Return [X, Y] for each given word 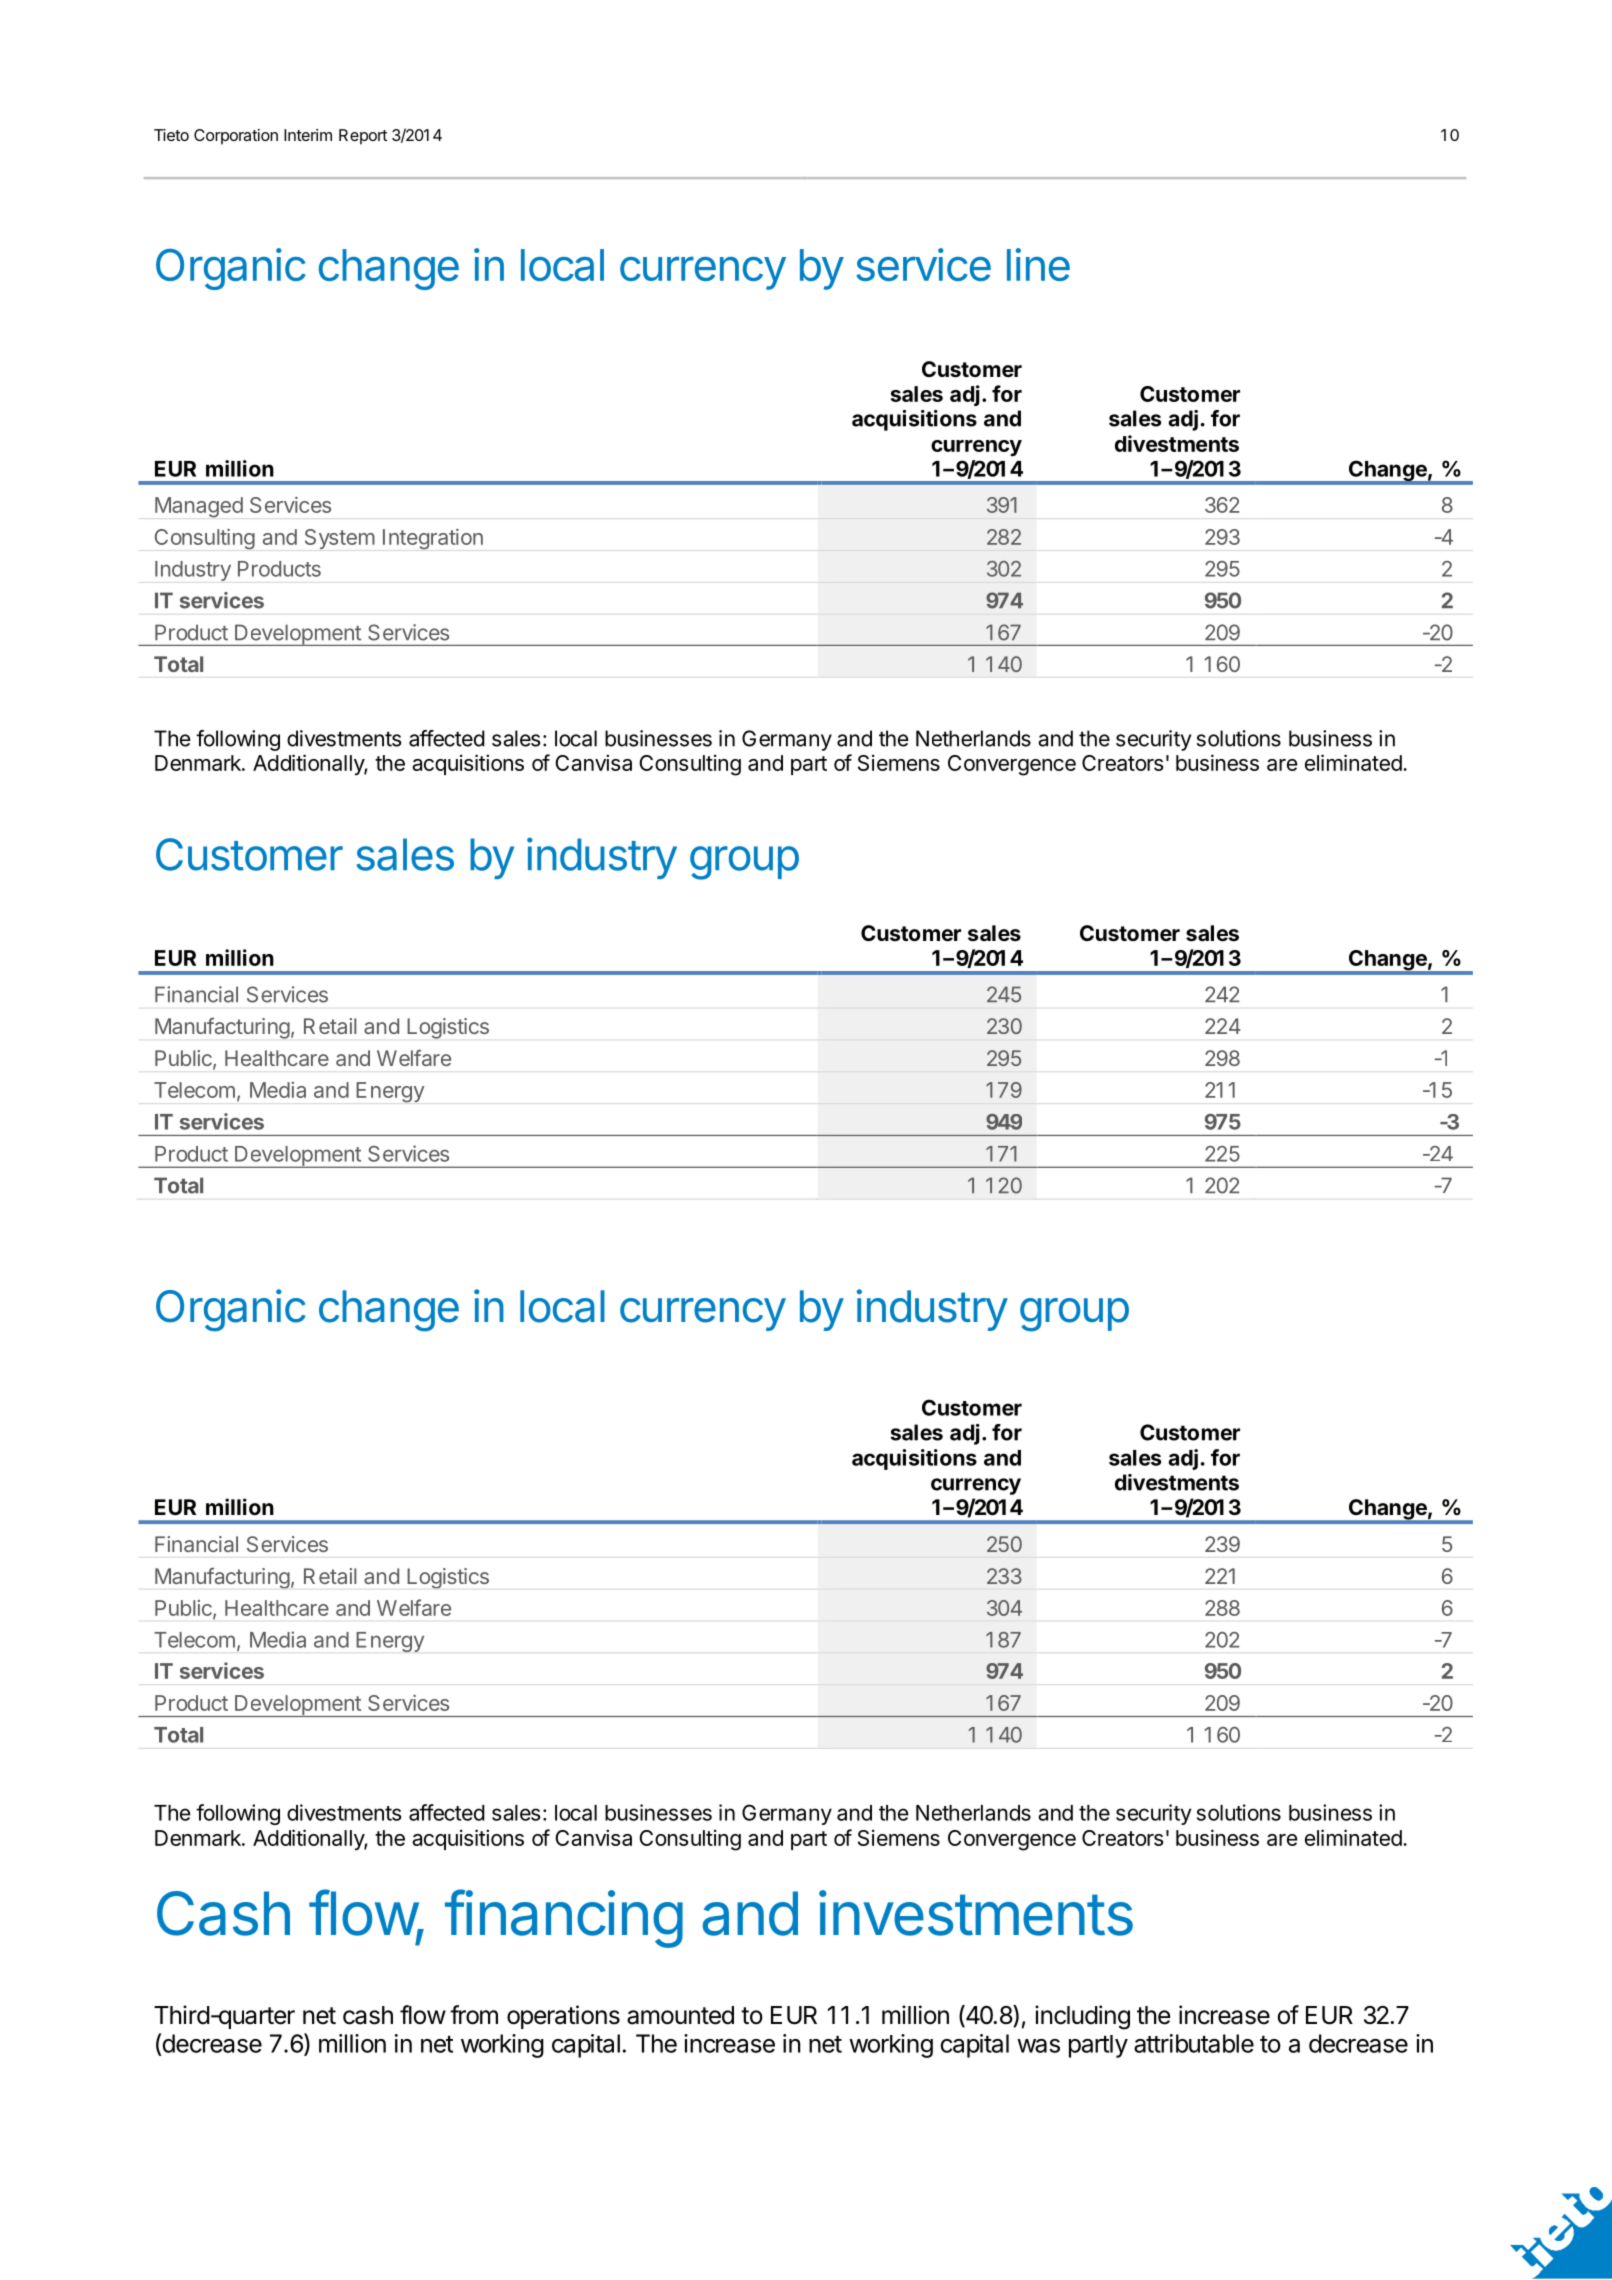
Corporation [236, 137]
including [1082, 2017]
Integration [433, 539]
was [1038, 2046]
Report [363, 137]
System [340, 539]
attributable [1194, 2043]
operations [563, 2017]
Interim [308, 135]
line [1038, 264]
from [474, 2015]
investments [976, 1913]
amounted [680, 2015]
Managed [199, 507]
